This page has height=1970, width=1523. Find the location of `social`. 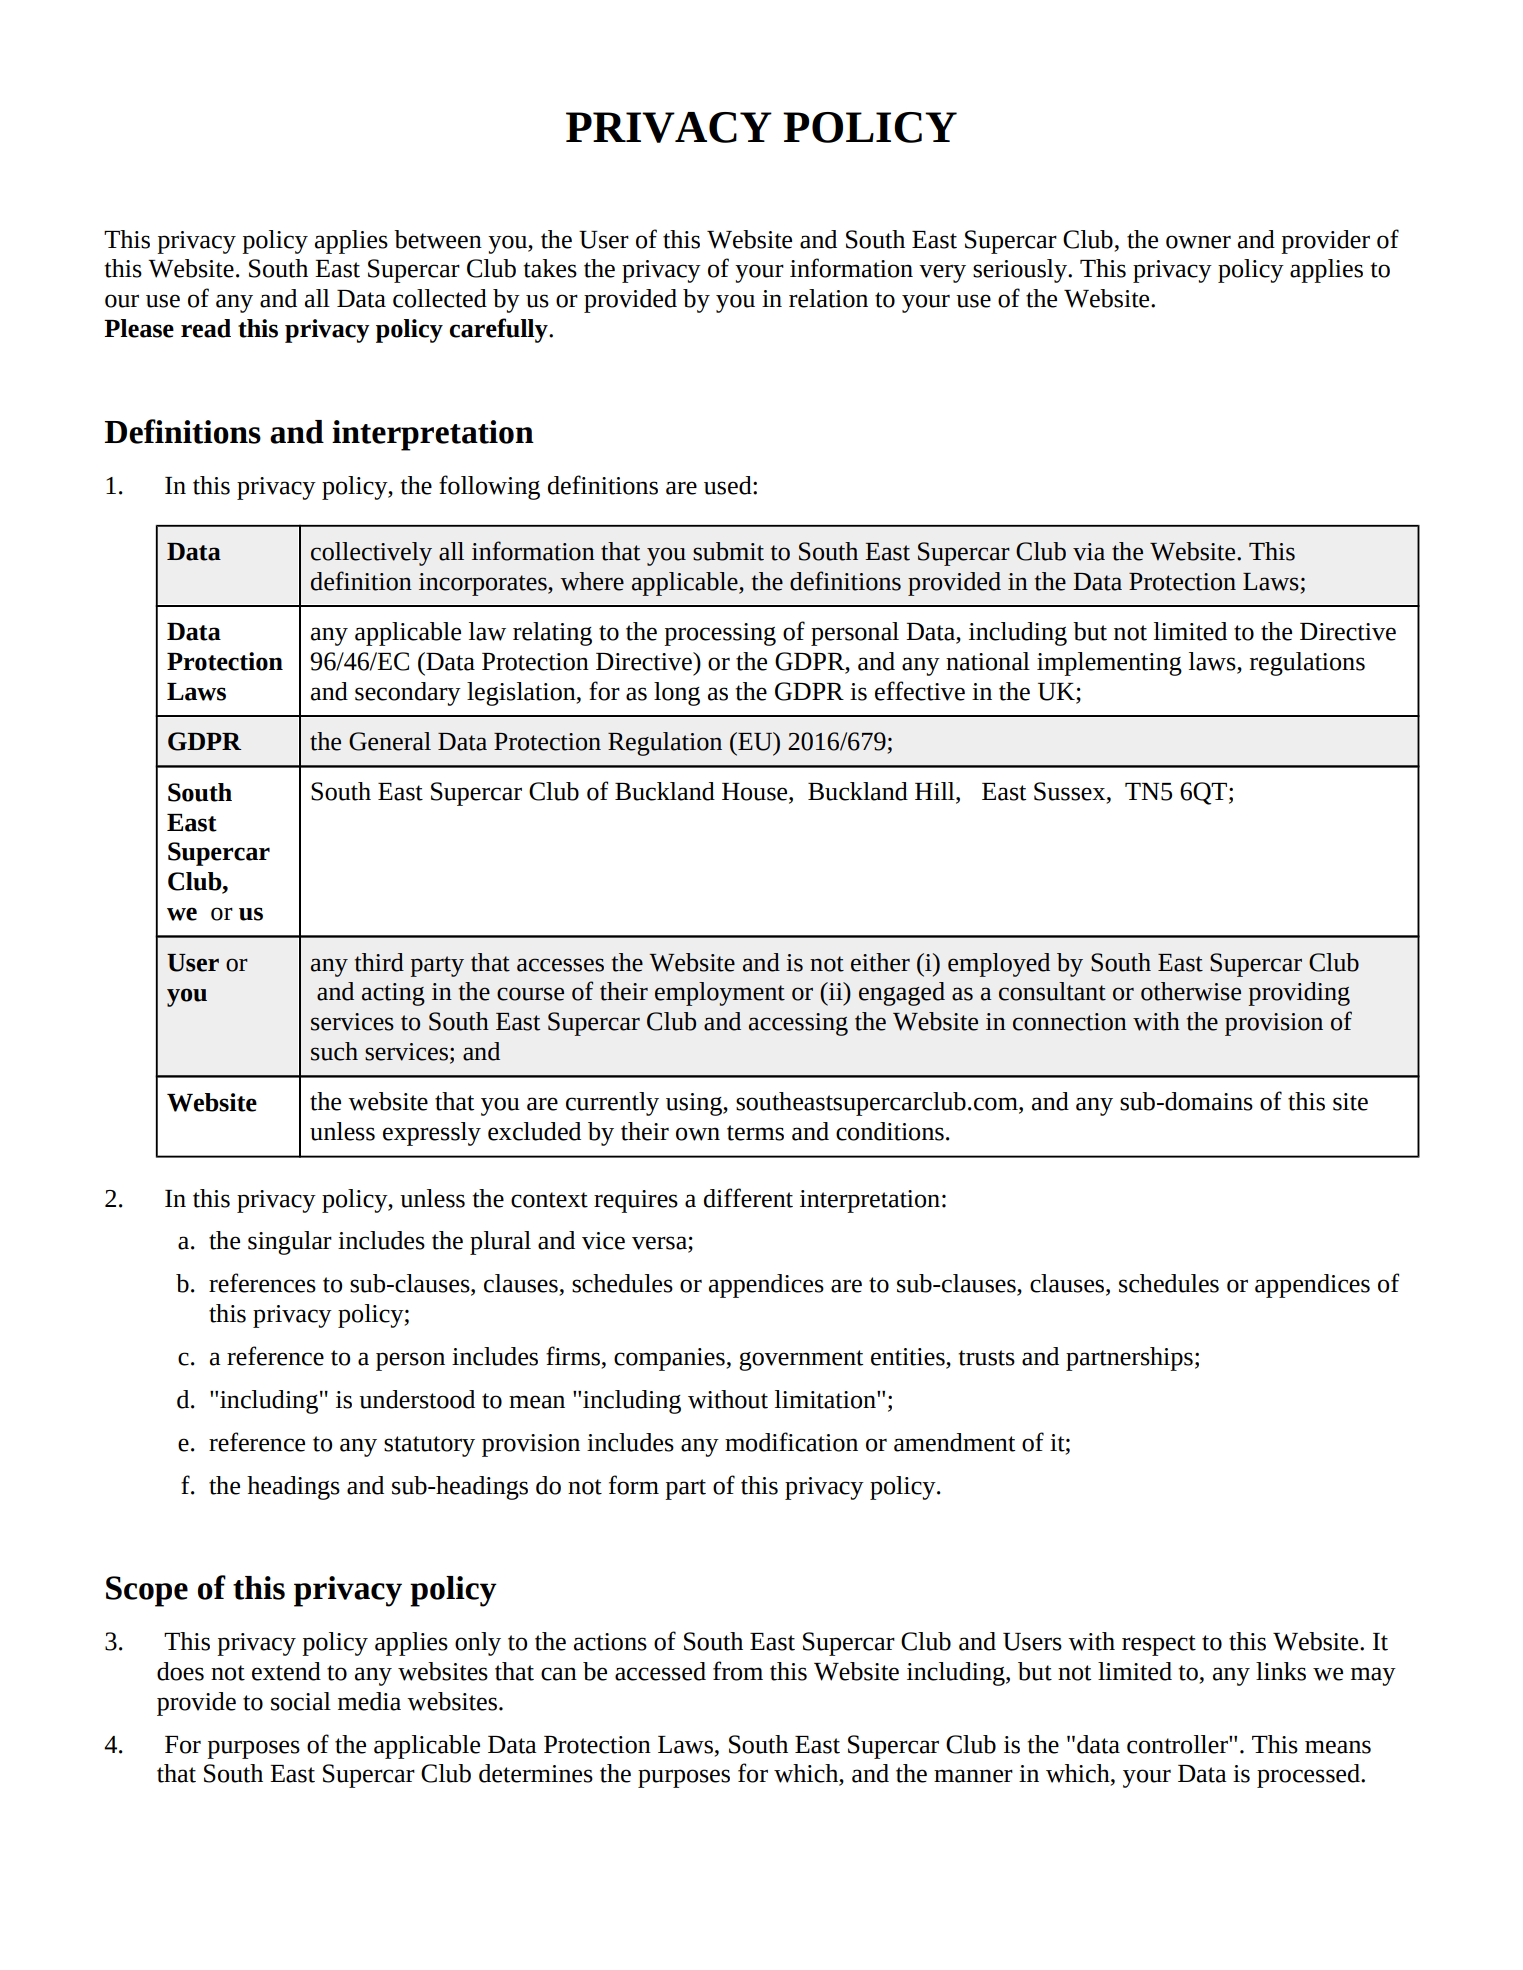

social is located at coordinates (301, 1701).
